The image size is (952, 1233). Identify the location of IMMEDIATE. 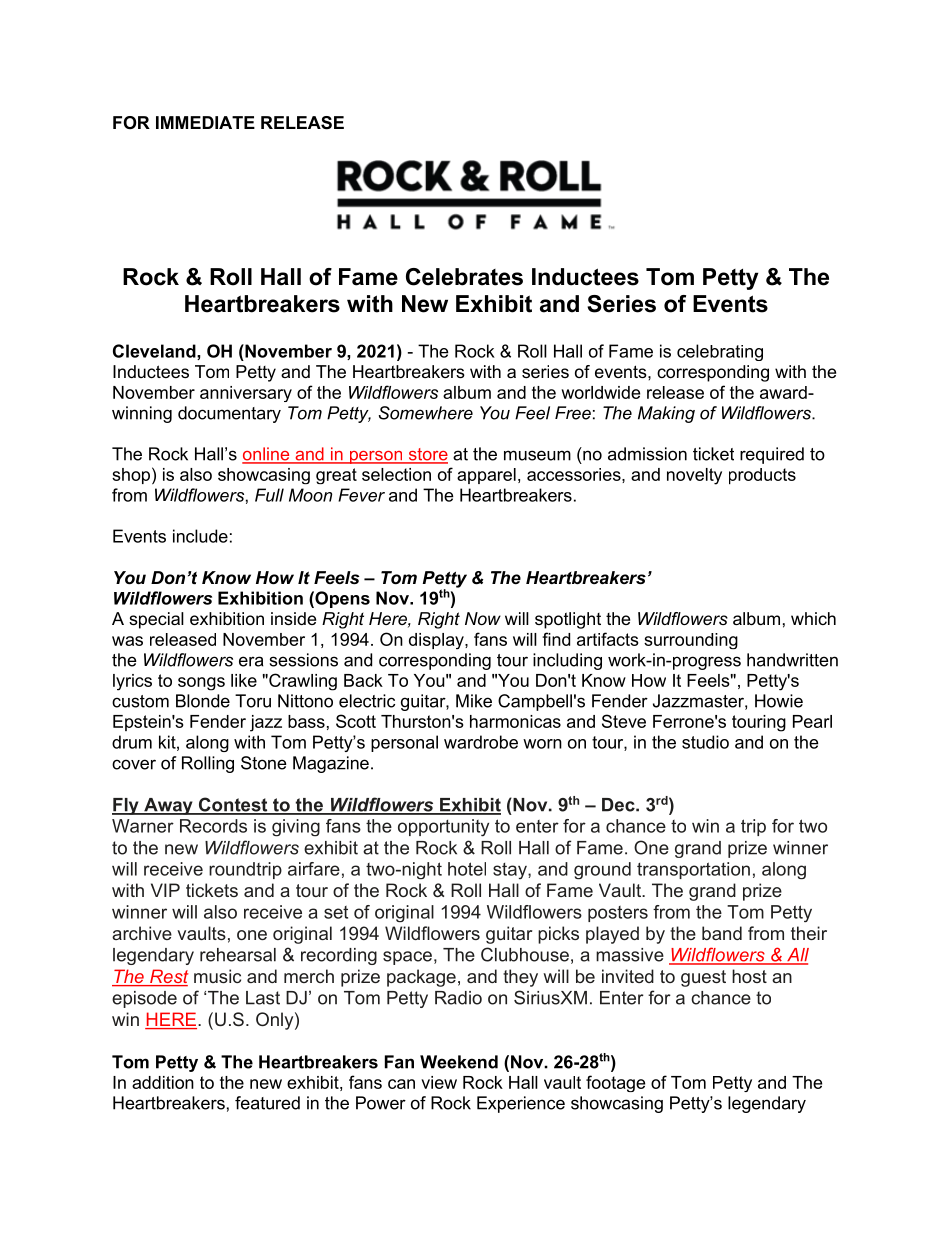
(205, 122).
